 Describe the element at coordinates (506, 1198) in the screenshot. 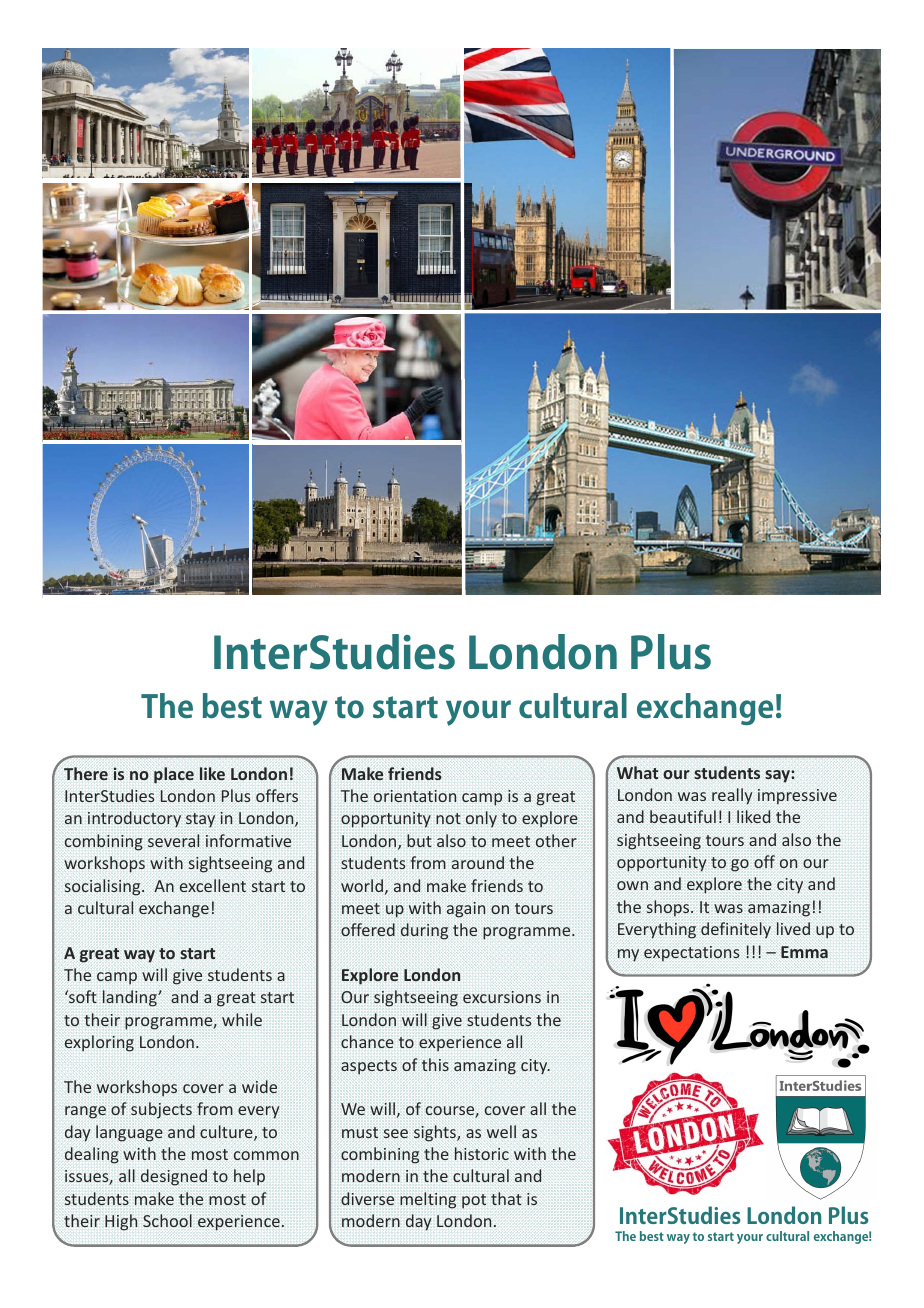

I see `that` at that location.
